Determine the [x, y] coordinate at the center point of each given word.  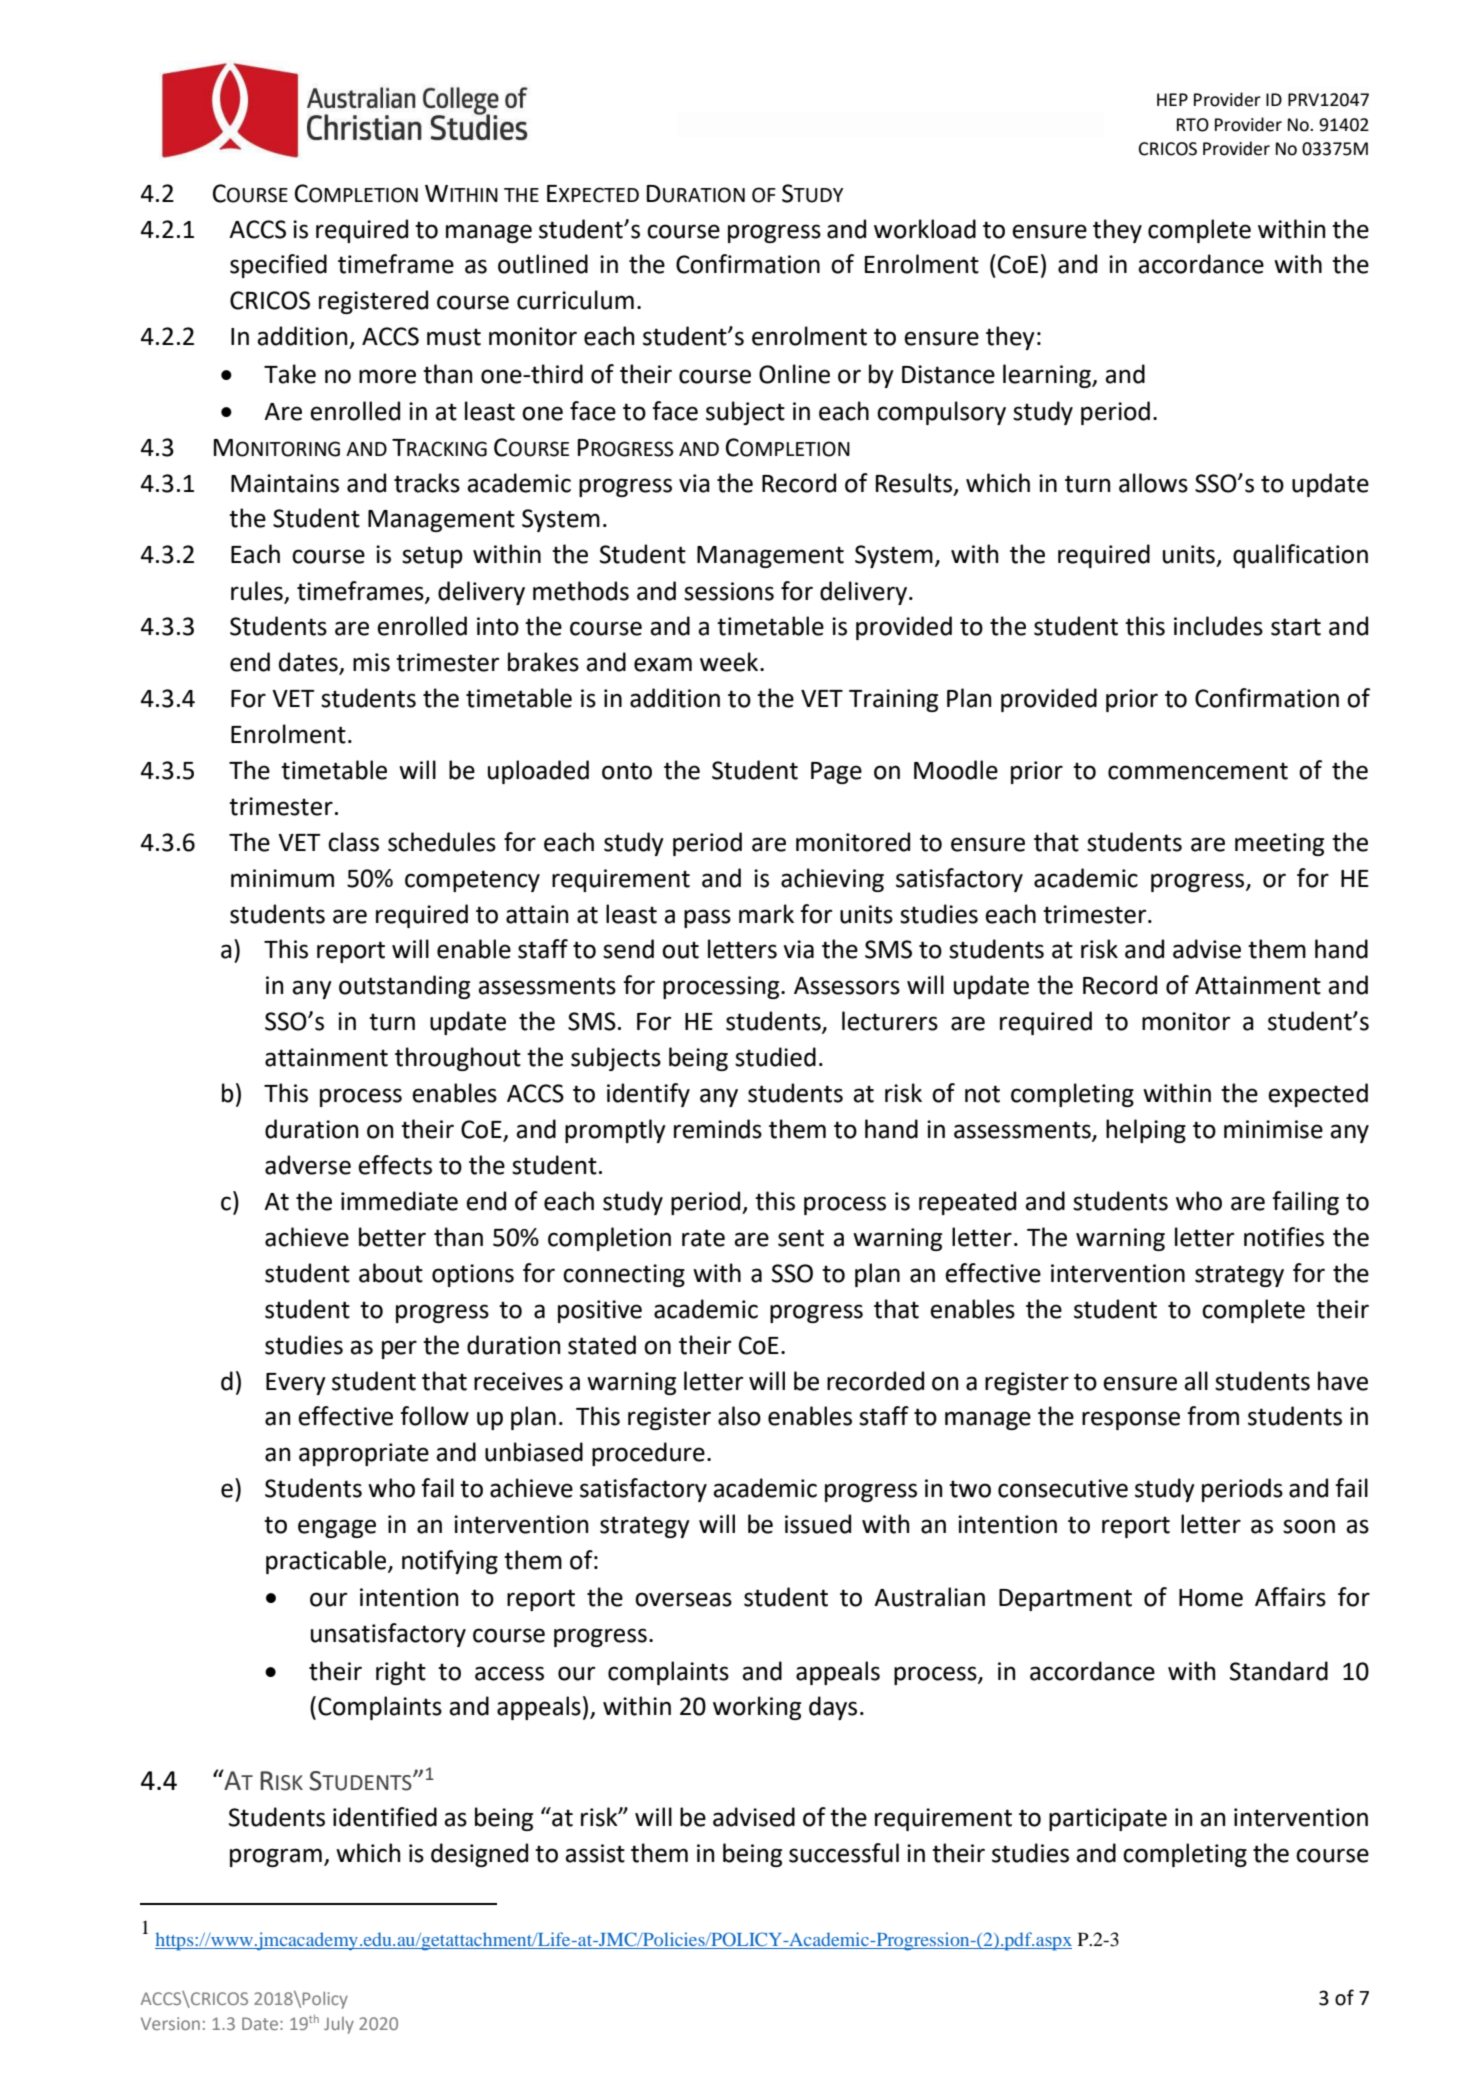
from [1213, 1416]
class [353, 842]
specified [278, 266]
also [739, 1416]
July [339, 2025]
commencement [1198, 771]
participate [1108, 1819]
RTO [1193, 125]
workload [925, 229]
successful [844, 1853]
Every [296, 1384]
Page [836, 773]
